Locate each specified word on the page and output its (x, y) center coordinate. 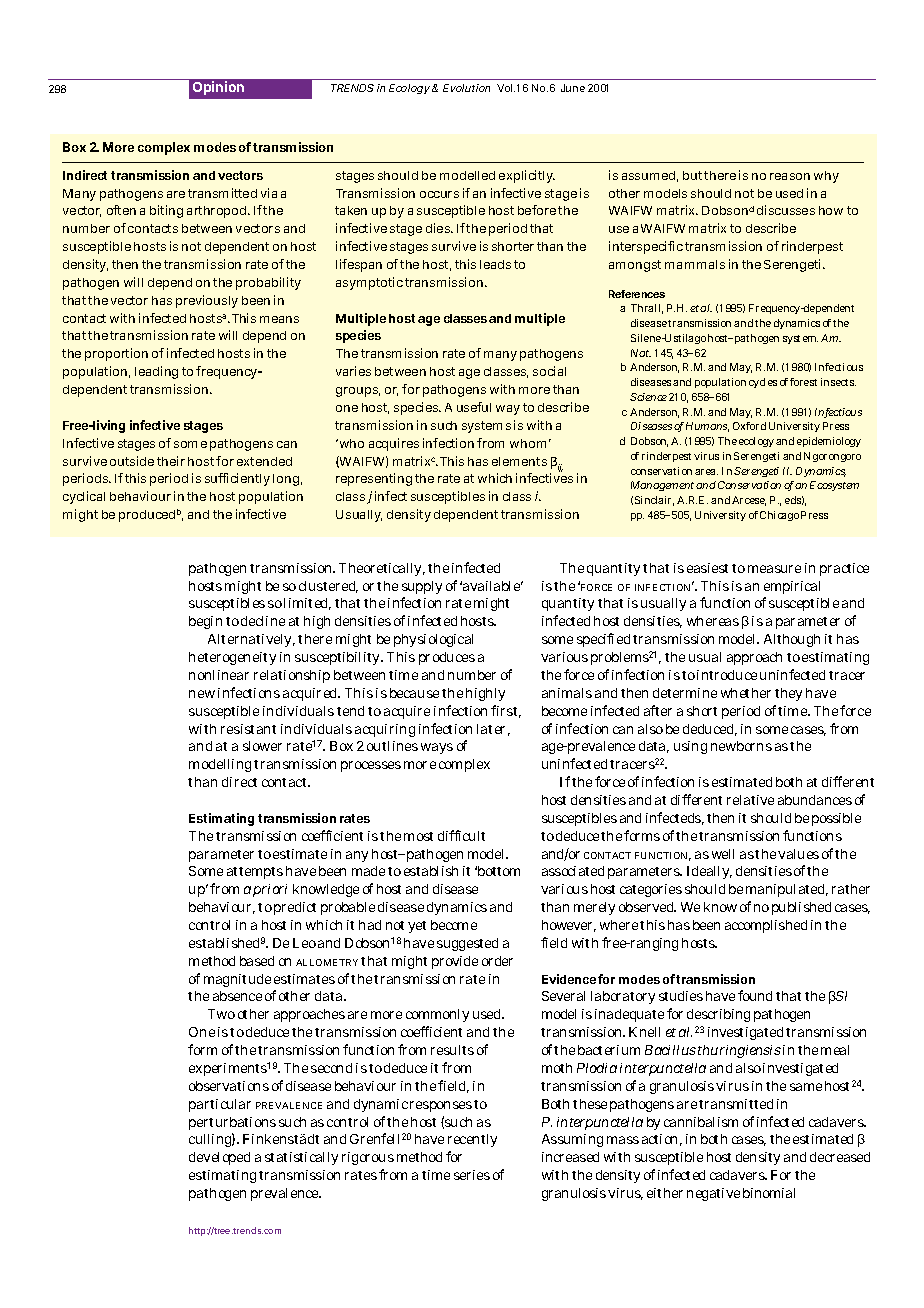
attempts (255, 873)
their (171, 461)
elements (519, 461)
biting (166, 211)
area (706, 472)
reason (790, 176)
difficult (461, 835)
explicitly (527, 176)
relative (750, 800)
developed (219, 1158)
